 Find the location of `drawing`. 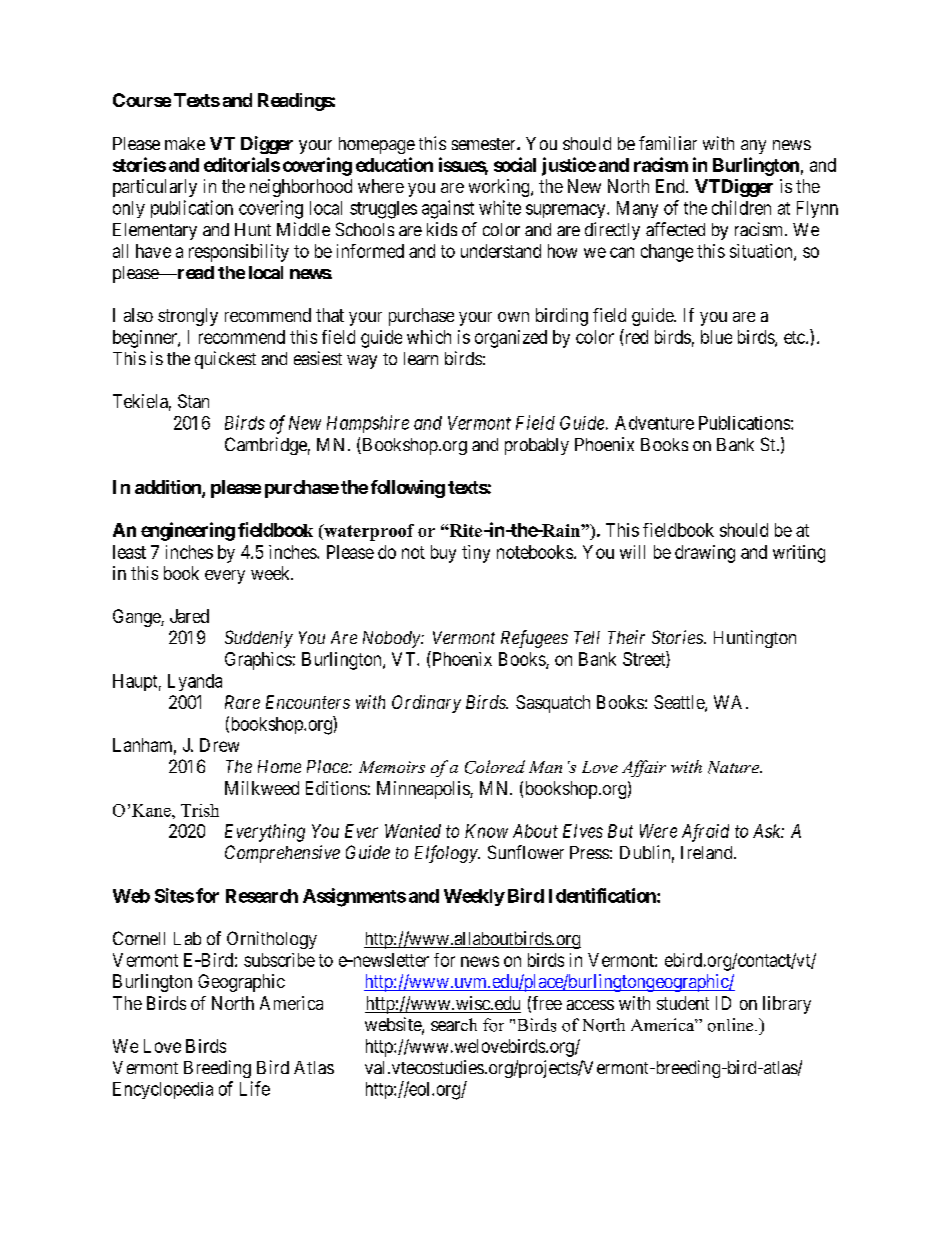

drawing is located at coordinates (705, 554).
